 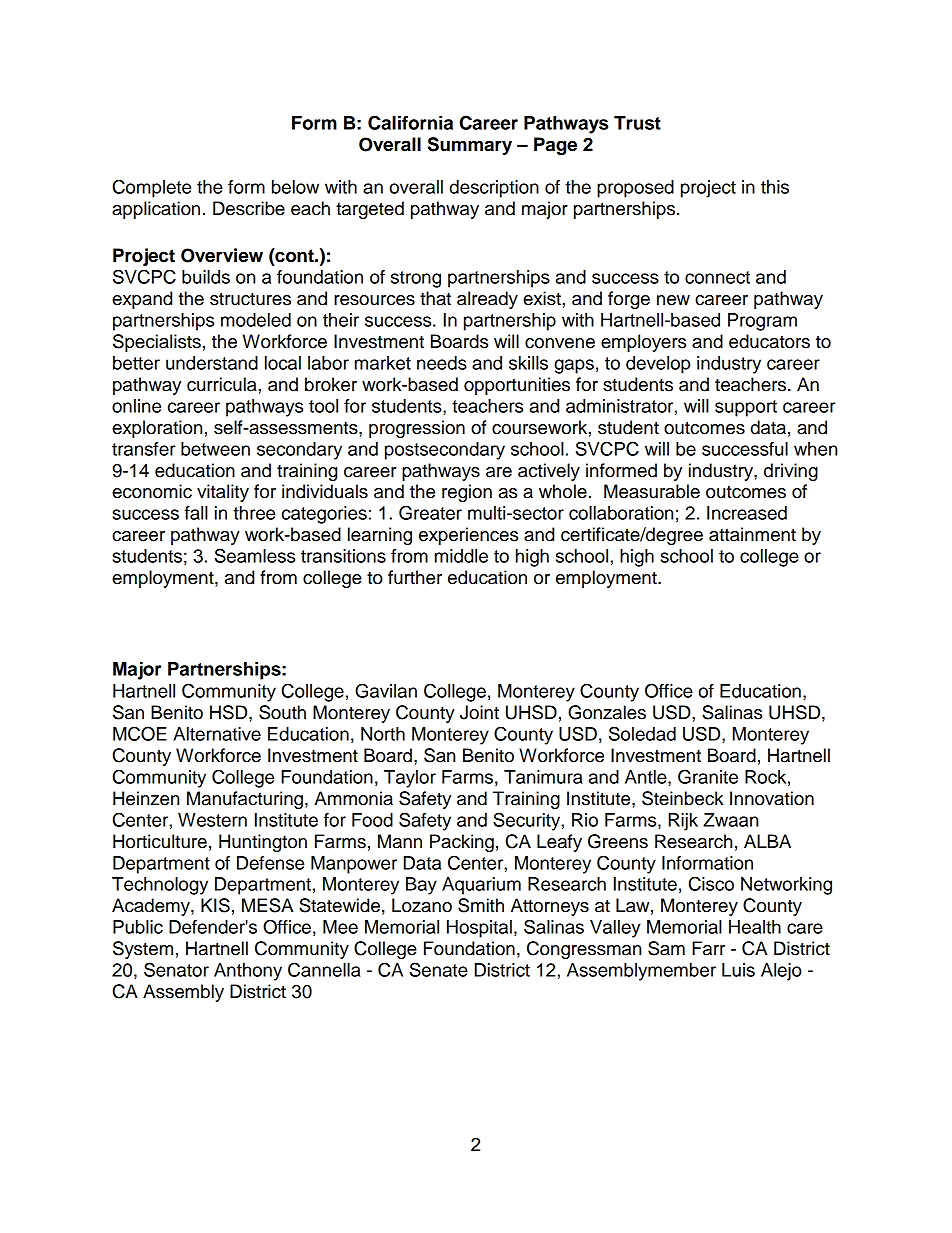 I want to click on Anthony, so click(x=248, y=972).
